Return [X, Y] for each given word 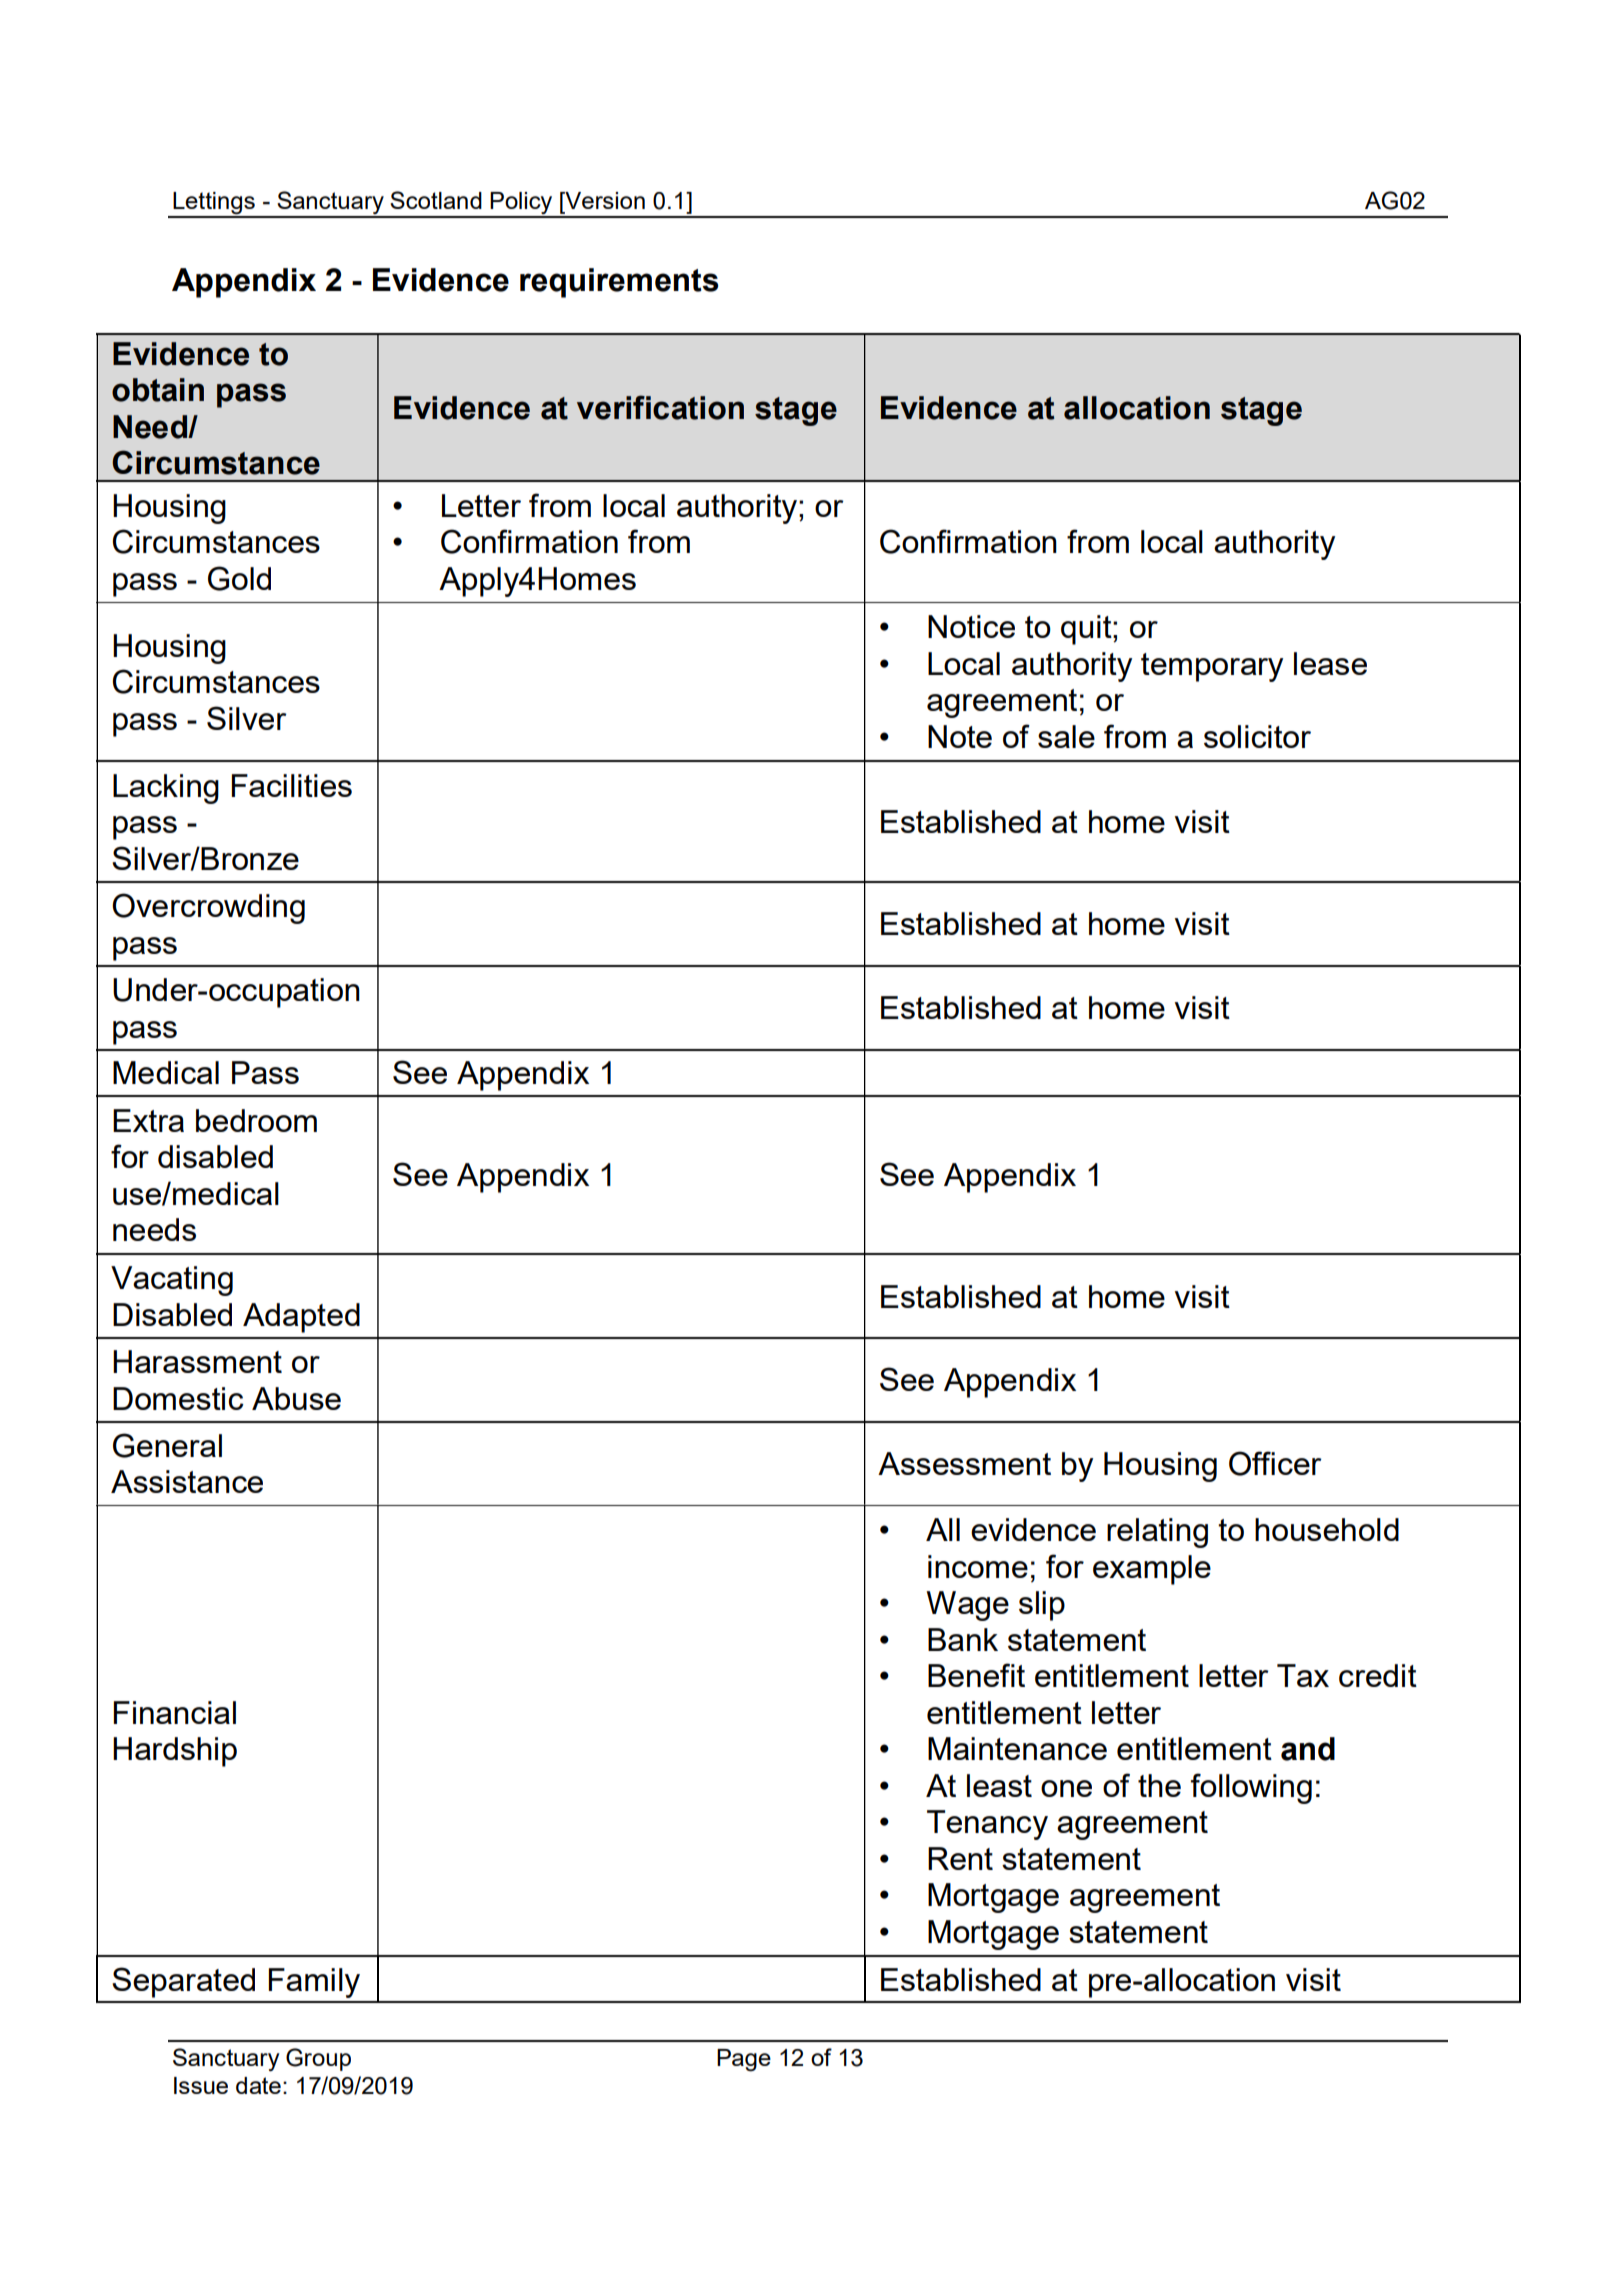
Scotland [436, 200]
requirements [619, 283]
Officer [1275, 1463]
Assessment [964, 1463]
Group [318, 2059]
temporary [1212, 667]
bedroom [256, 1120]
